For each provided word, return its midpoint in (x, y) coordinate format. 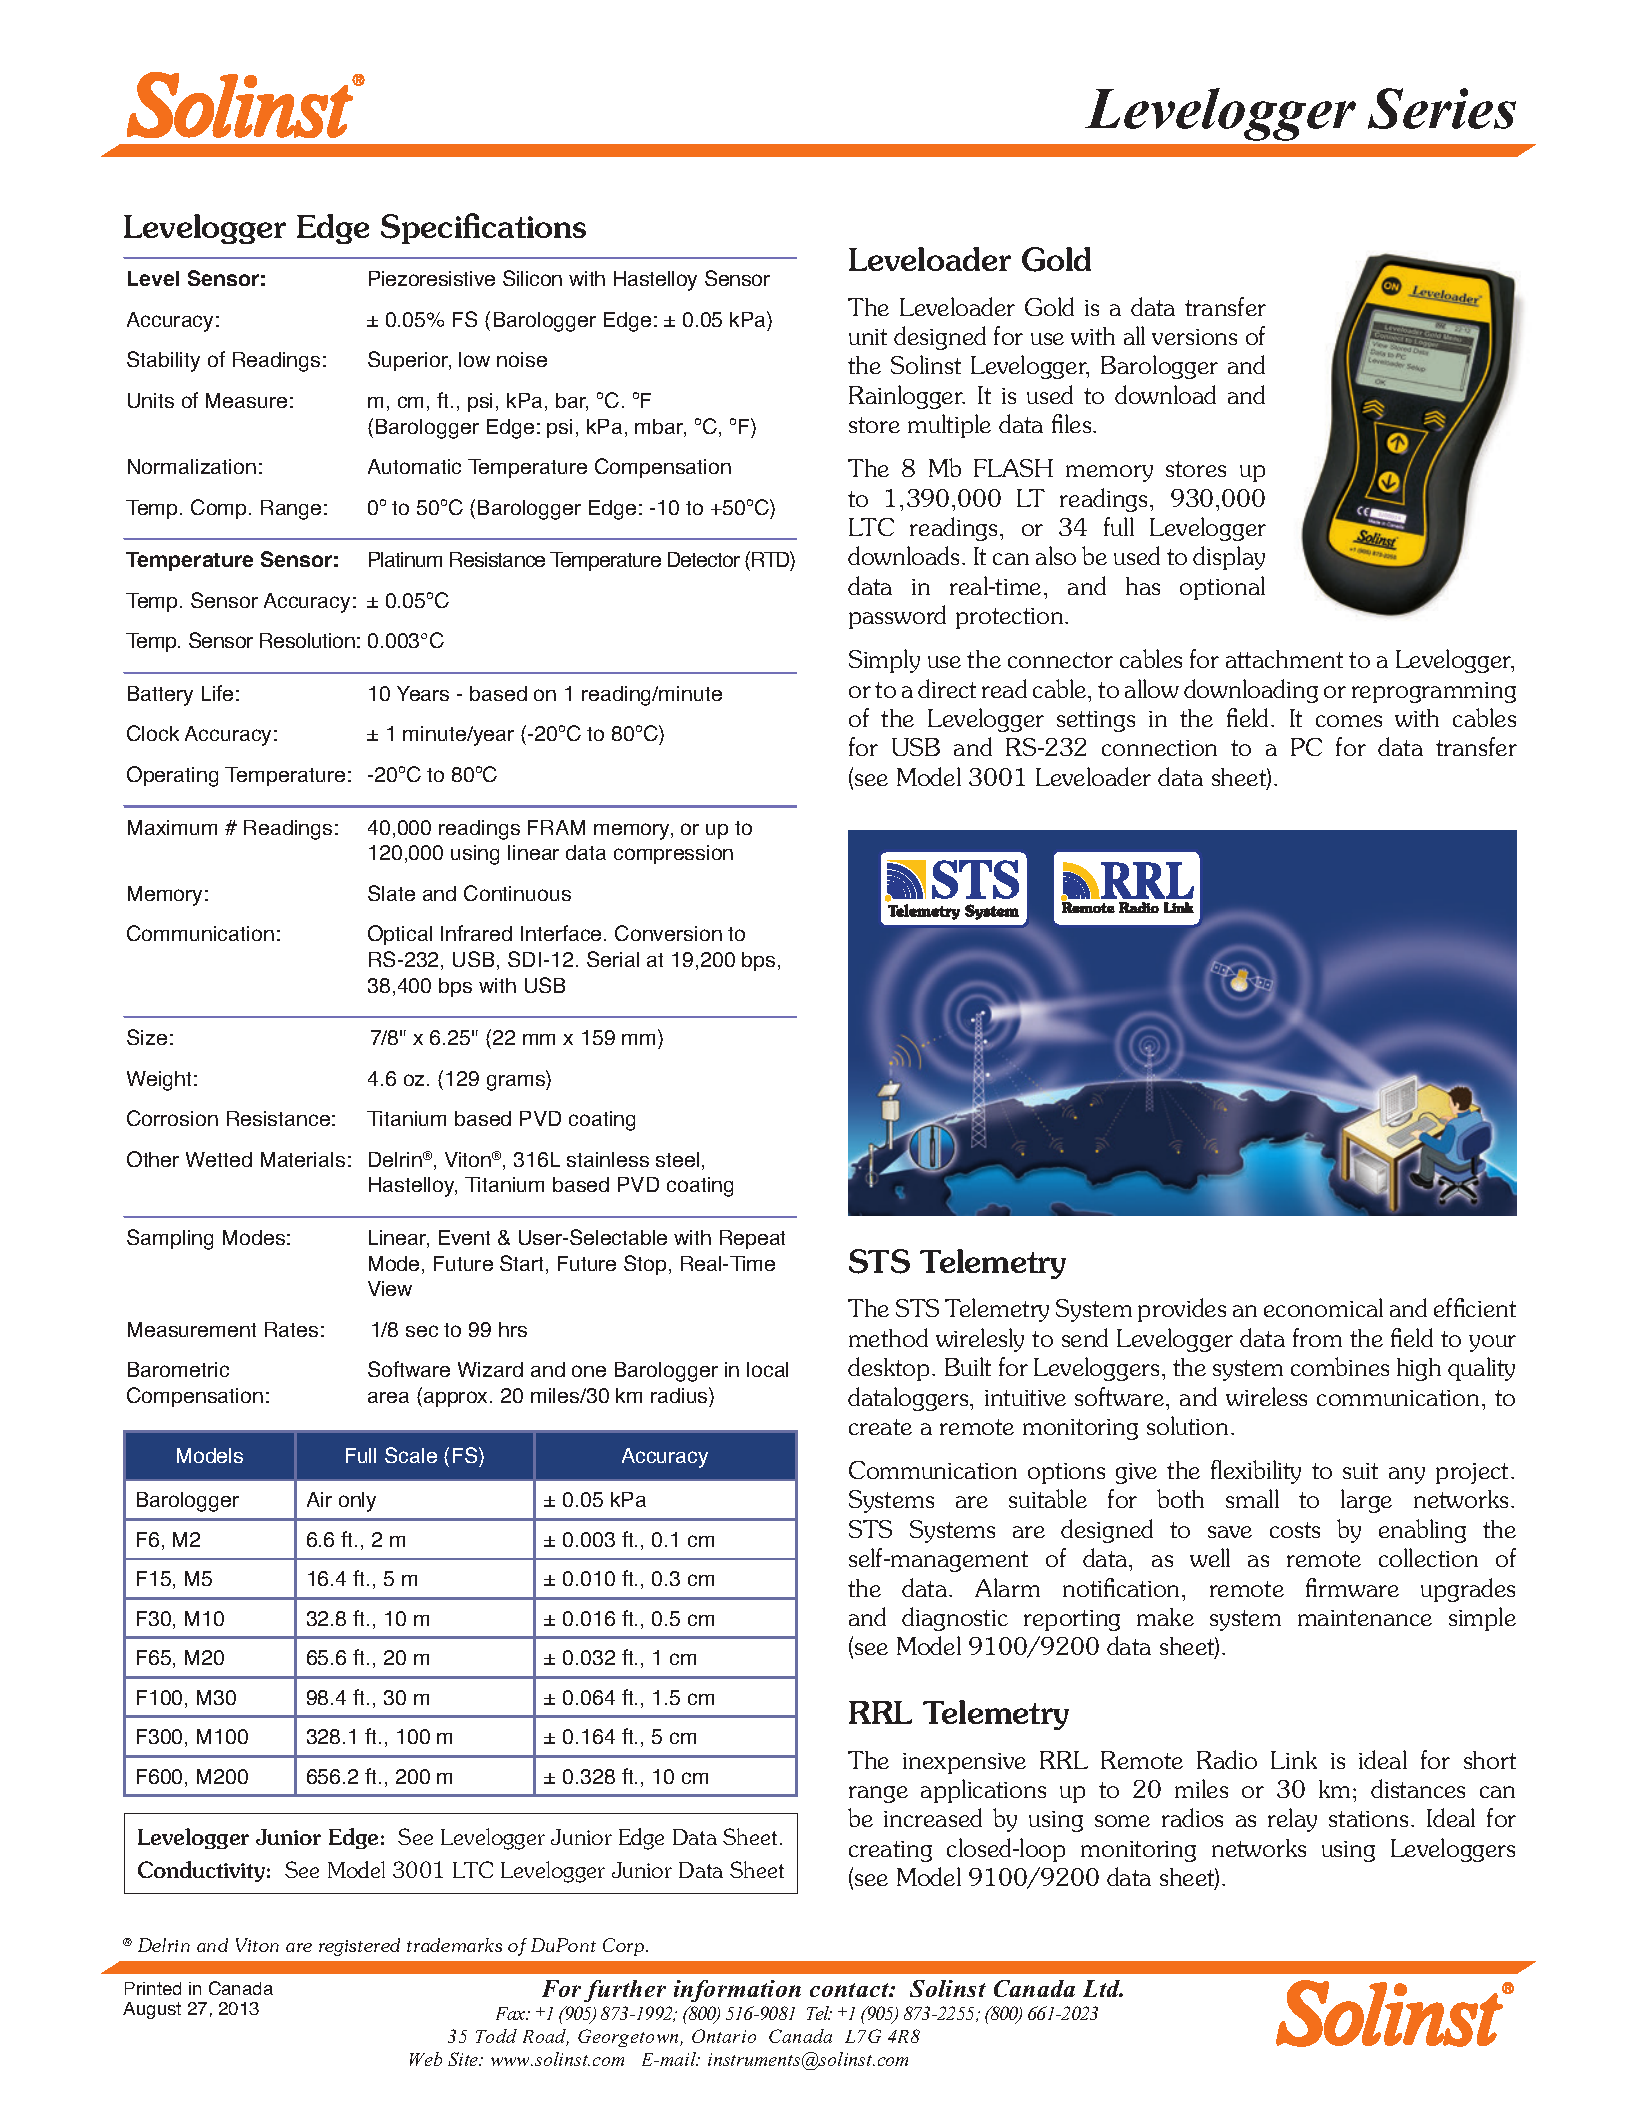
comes (1349, 721)
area (388, 1397)
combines (1340, 1366)
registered (359, 1947)
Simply (884, 661)
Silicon (532, 278)
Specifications (483, 228)
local (767, 1369)
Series (1442, 108)
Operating (172, 776)
